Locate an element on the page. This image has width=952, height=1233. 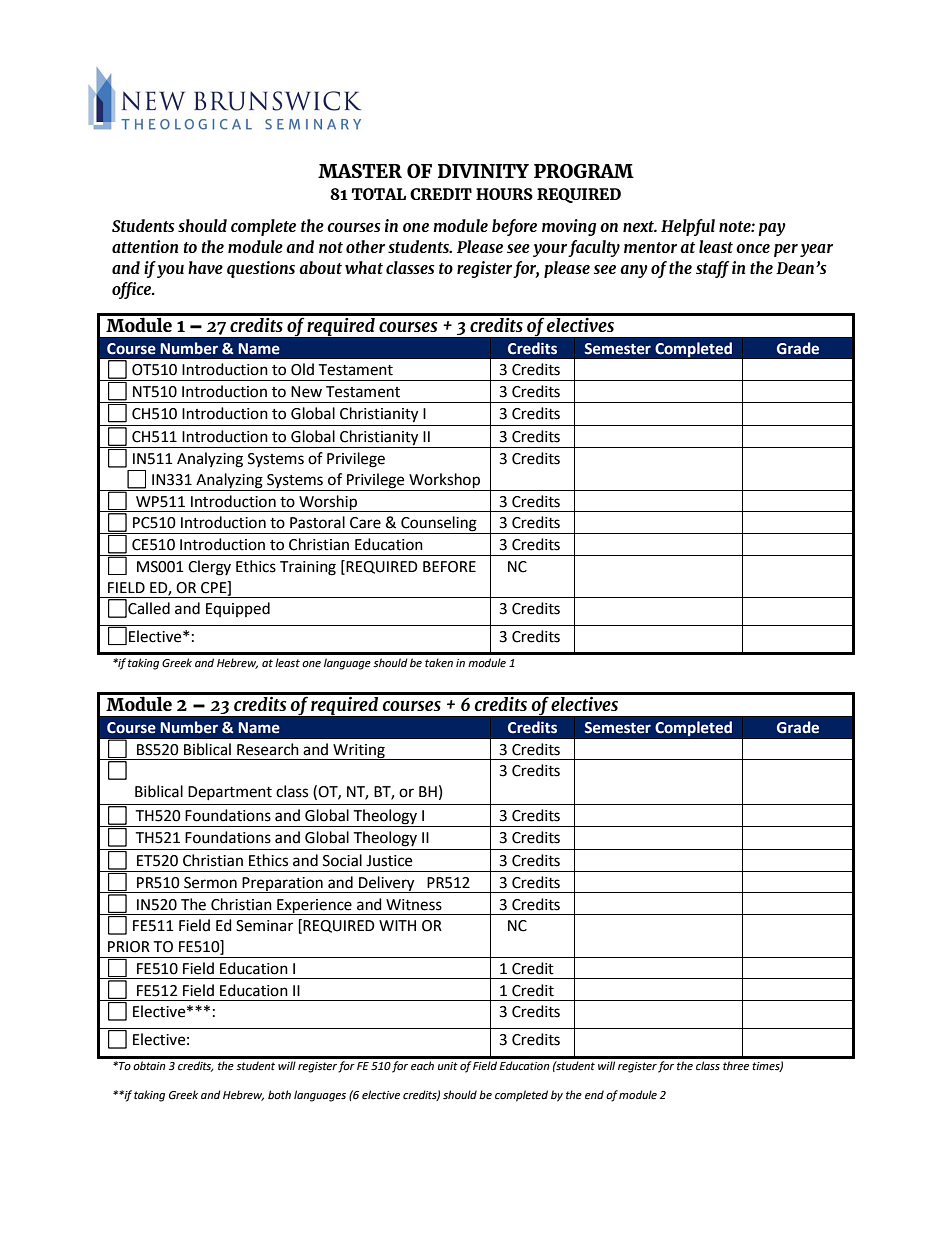
New is located at coordinates (306, 392).
